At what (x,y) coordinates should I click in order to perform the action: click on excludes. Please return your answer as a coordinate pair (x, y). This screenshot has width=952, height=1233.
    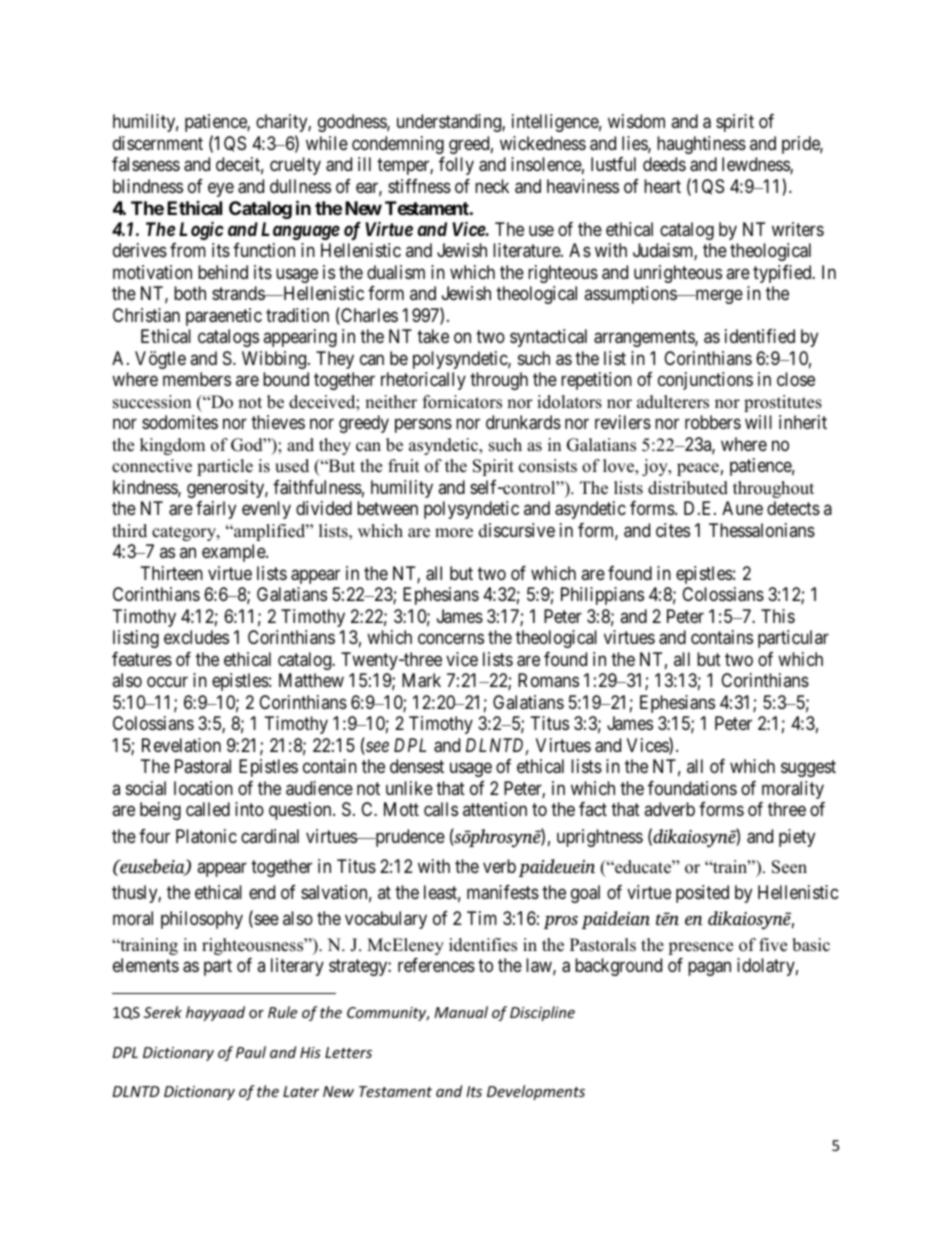
    Looking at the image, I should click on (196, 637).
